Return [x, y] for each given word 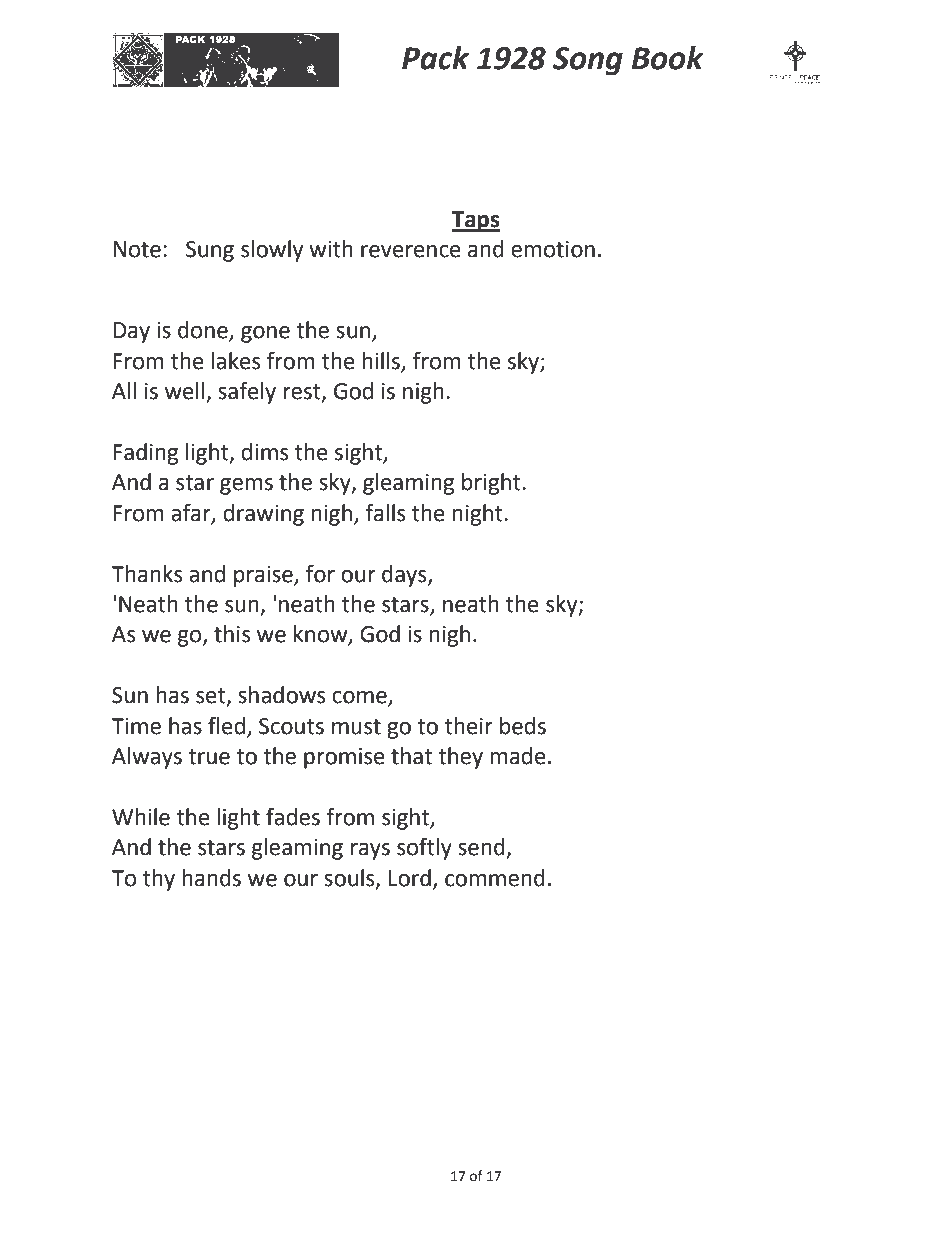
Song [588, 61]
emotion [553, 249]
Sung [210, 251]
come [360, 698]
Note [137, 249]
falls [385, 513]
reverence [411, 251]
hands [211, 878]
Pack [435, 58]
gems [246, 486]
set [212, 697]
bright [492, 484]
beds [523, 726]
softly [424, 849]
